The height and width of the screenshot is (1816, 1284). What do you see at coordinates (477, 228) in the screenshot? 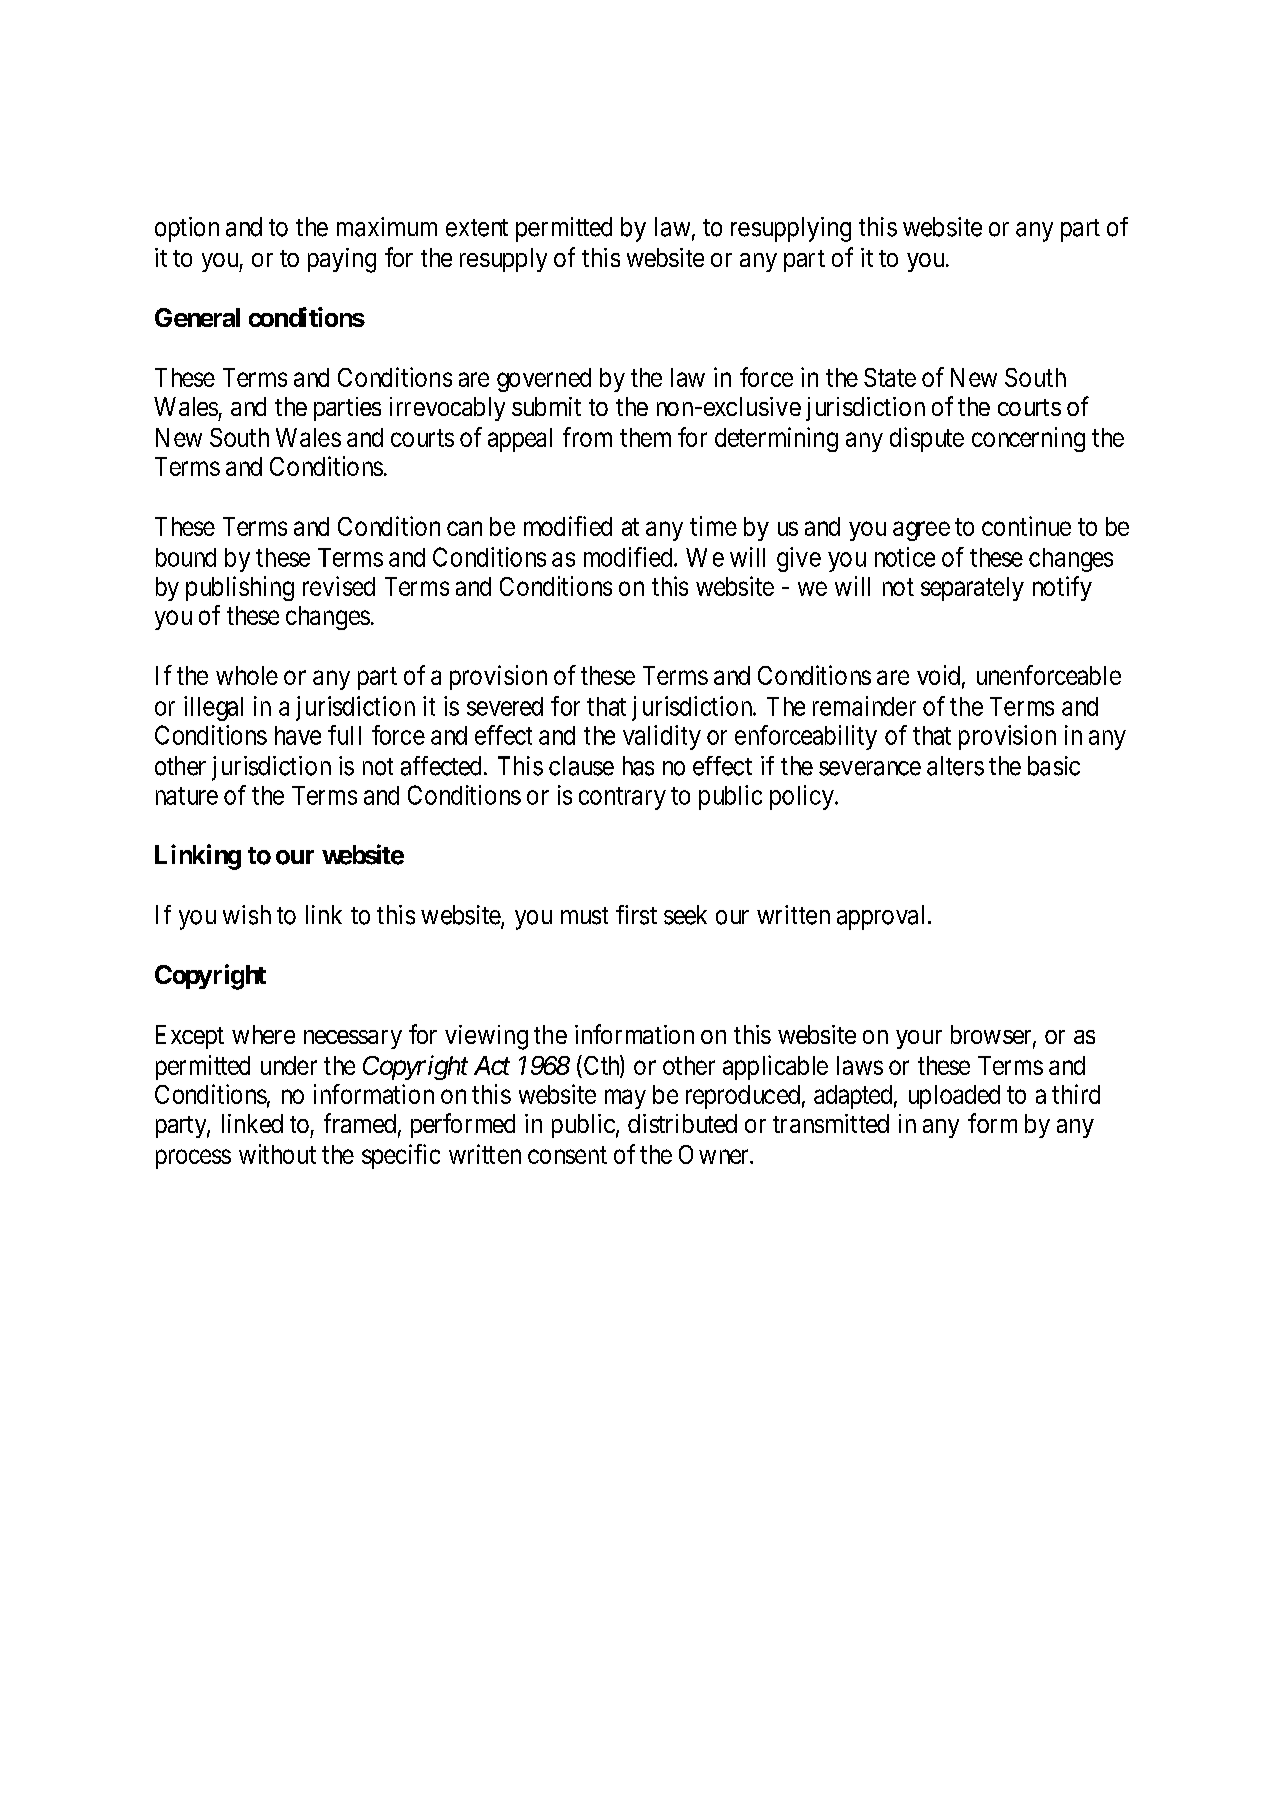
I see `extent` at bounding box center [477, 228].
